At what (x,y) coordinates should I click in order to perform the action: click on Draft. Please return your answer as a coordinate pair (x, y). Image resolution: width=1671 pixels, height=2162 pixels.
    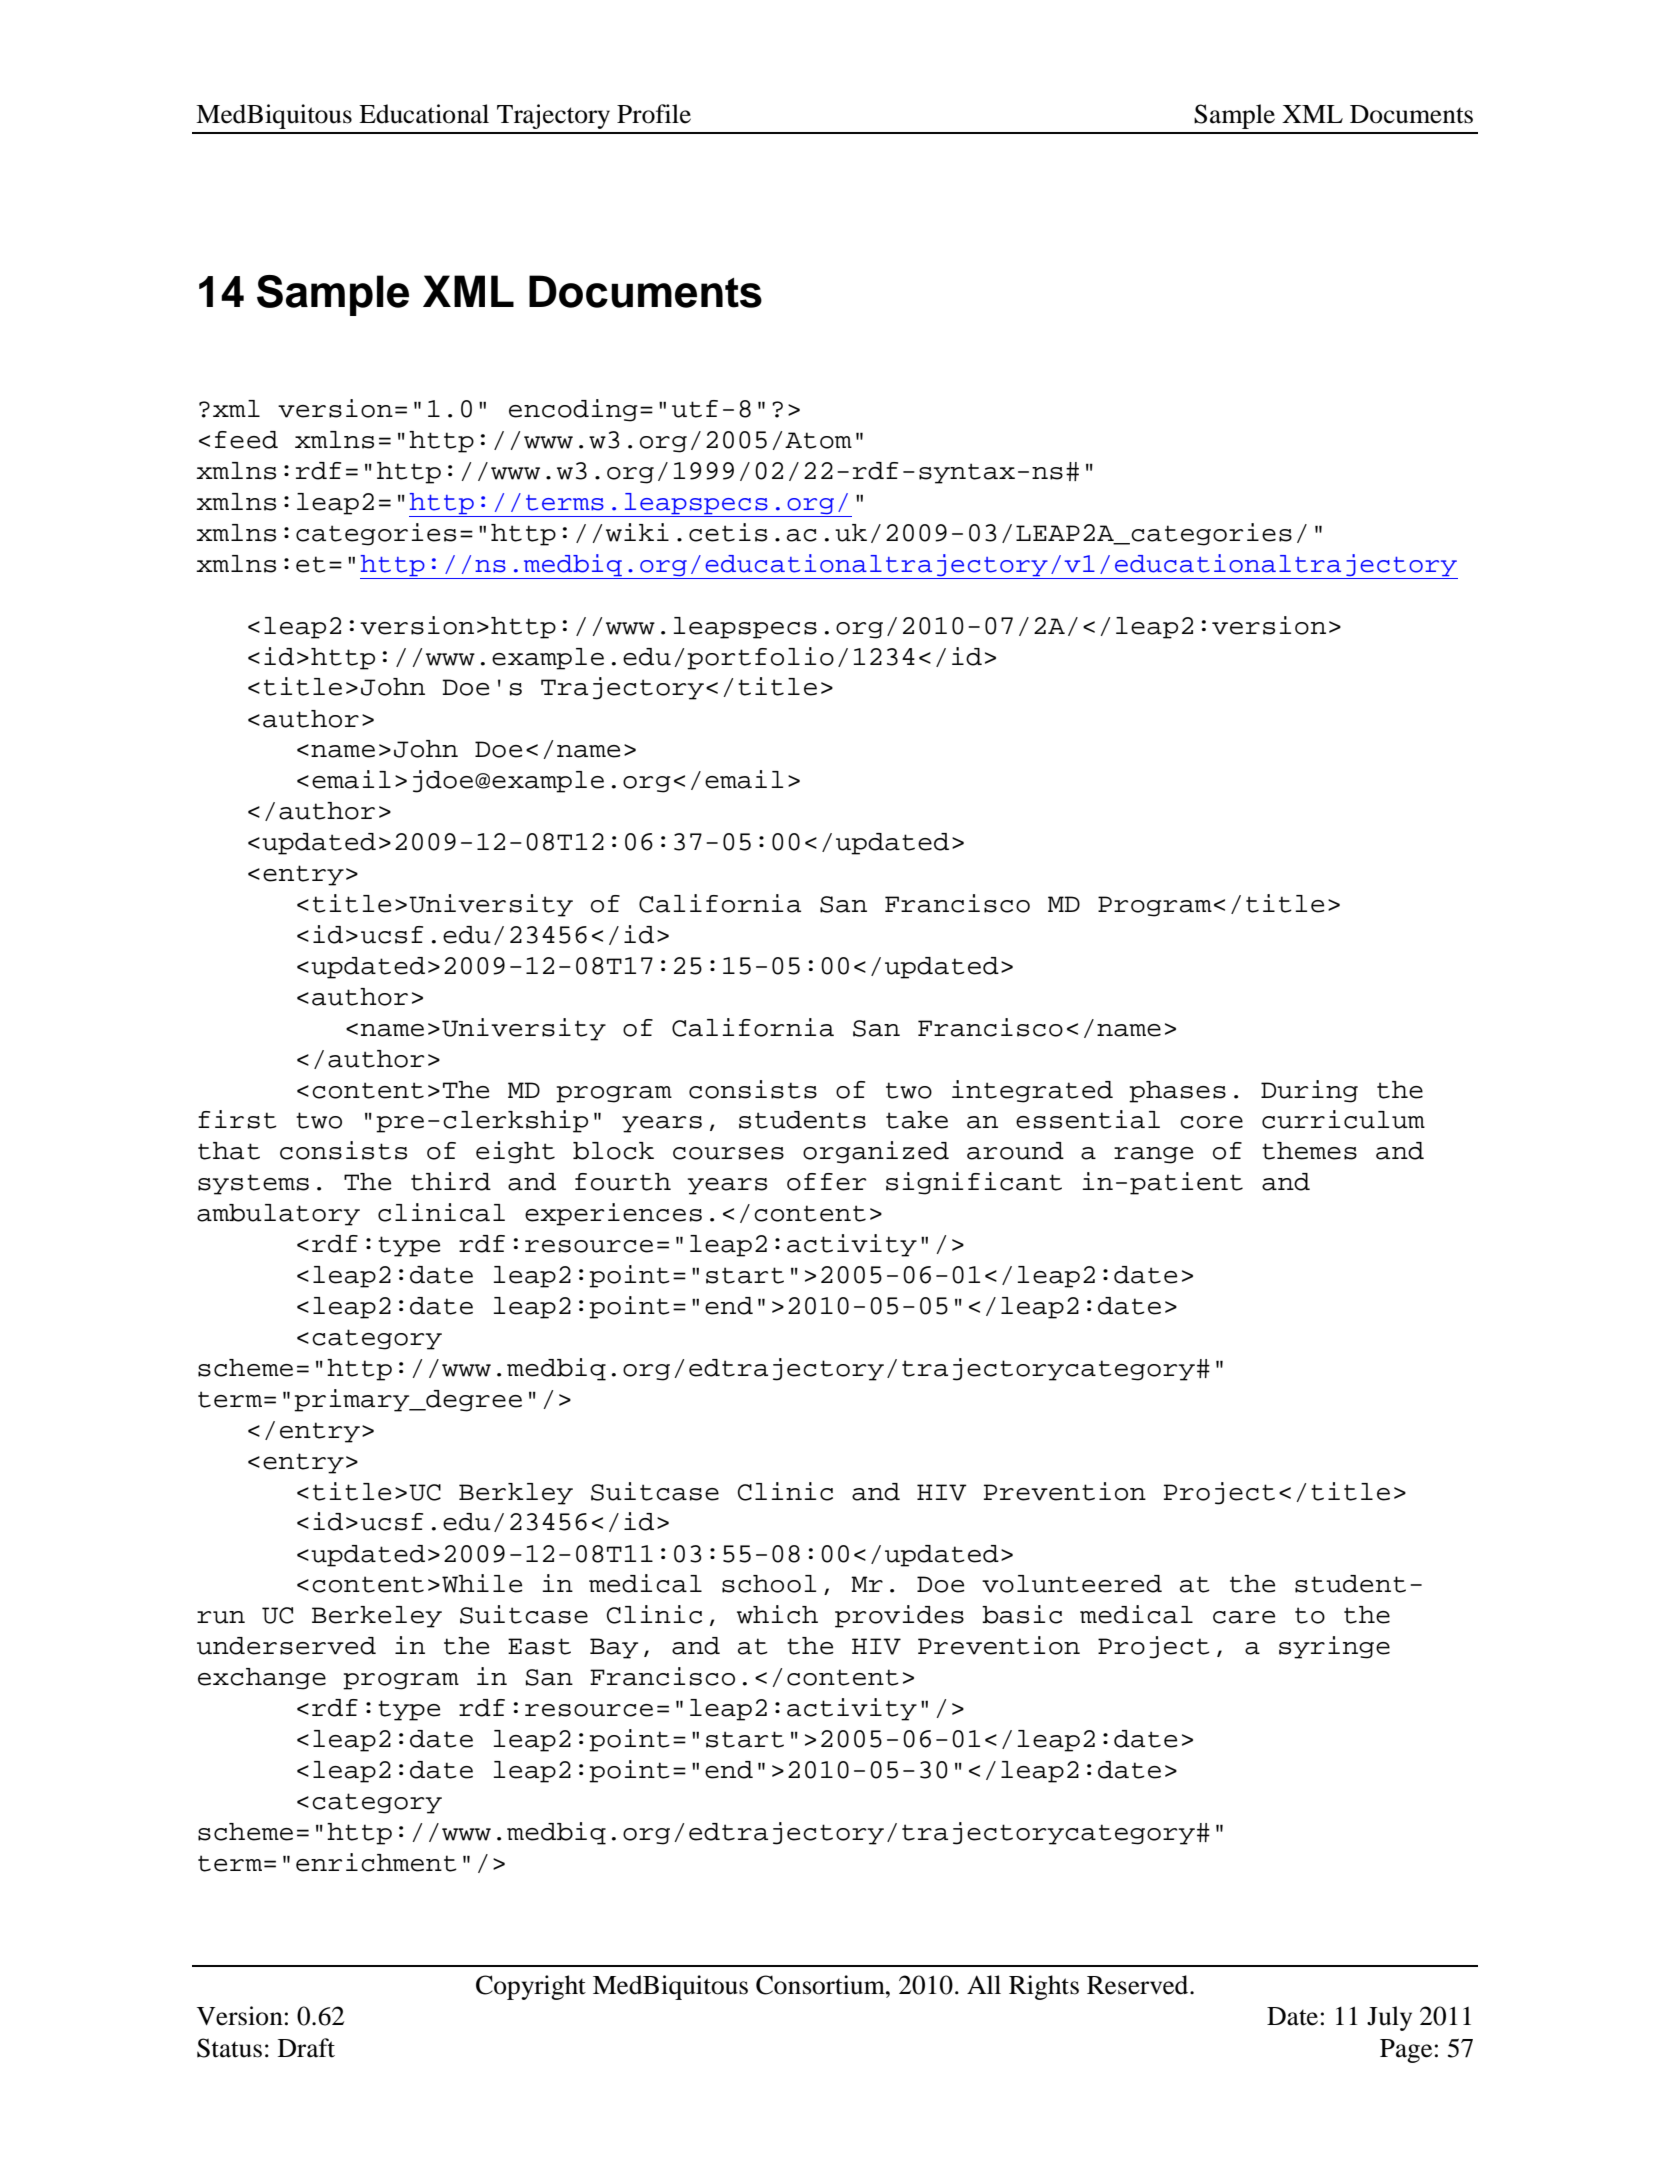
    Looking at the image, I should click on (306, 2048).
